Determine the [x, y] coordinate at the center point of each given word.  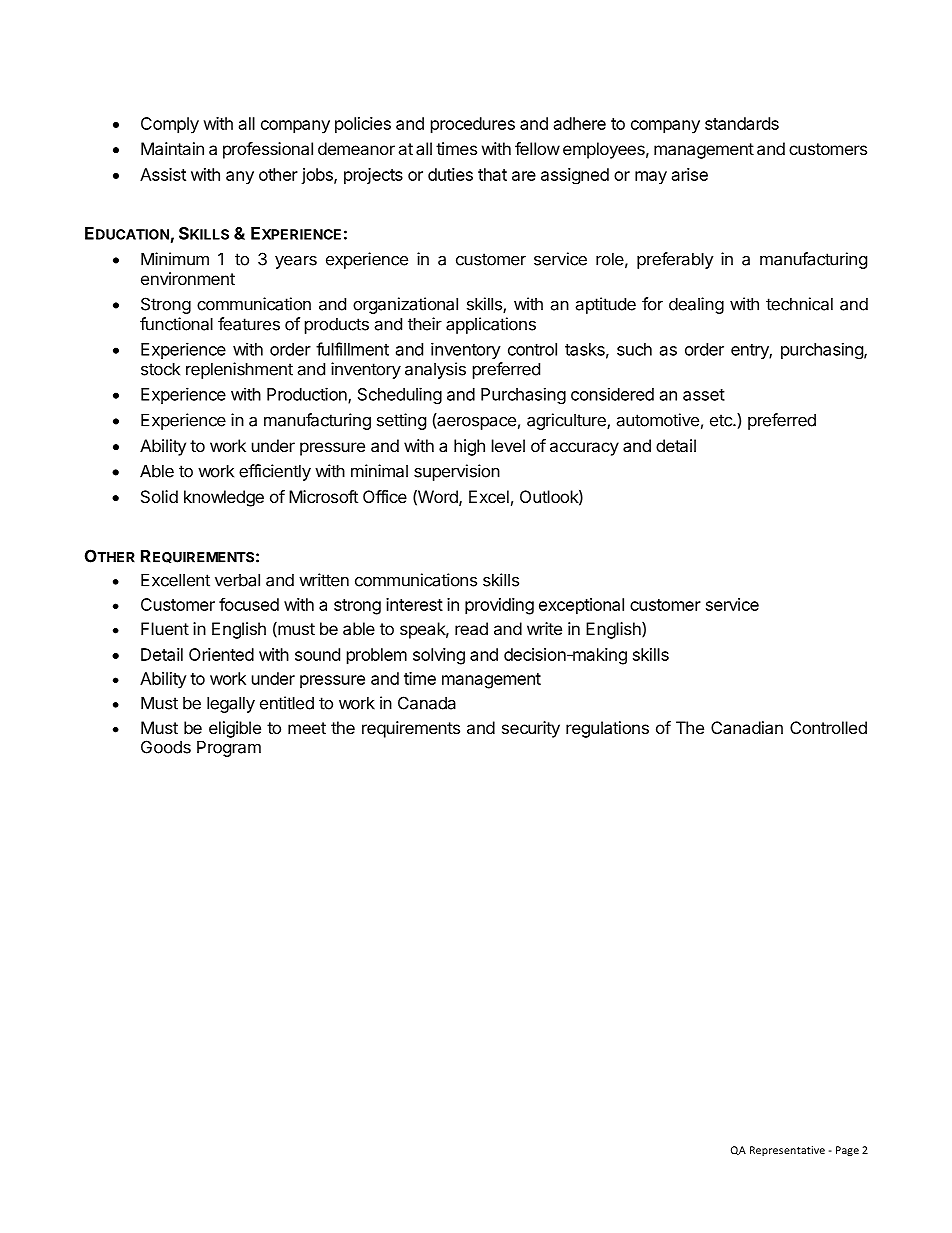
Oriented [221, 654]
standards [742, 123]
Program [229, 748]
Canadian [747, 727]
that [492, 174]
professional [268, 150]
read [471, 628]
